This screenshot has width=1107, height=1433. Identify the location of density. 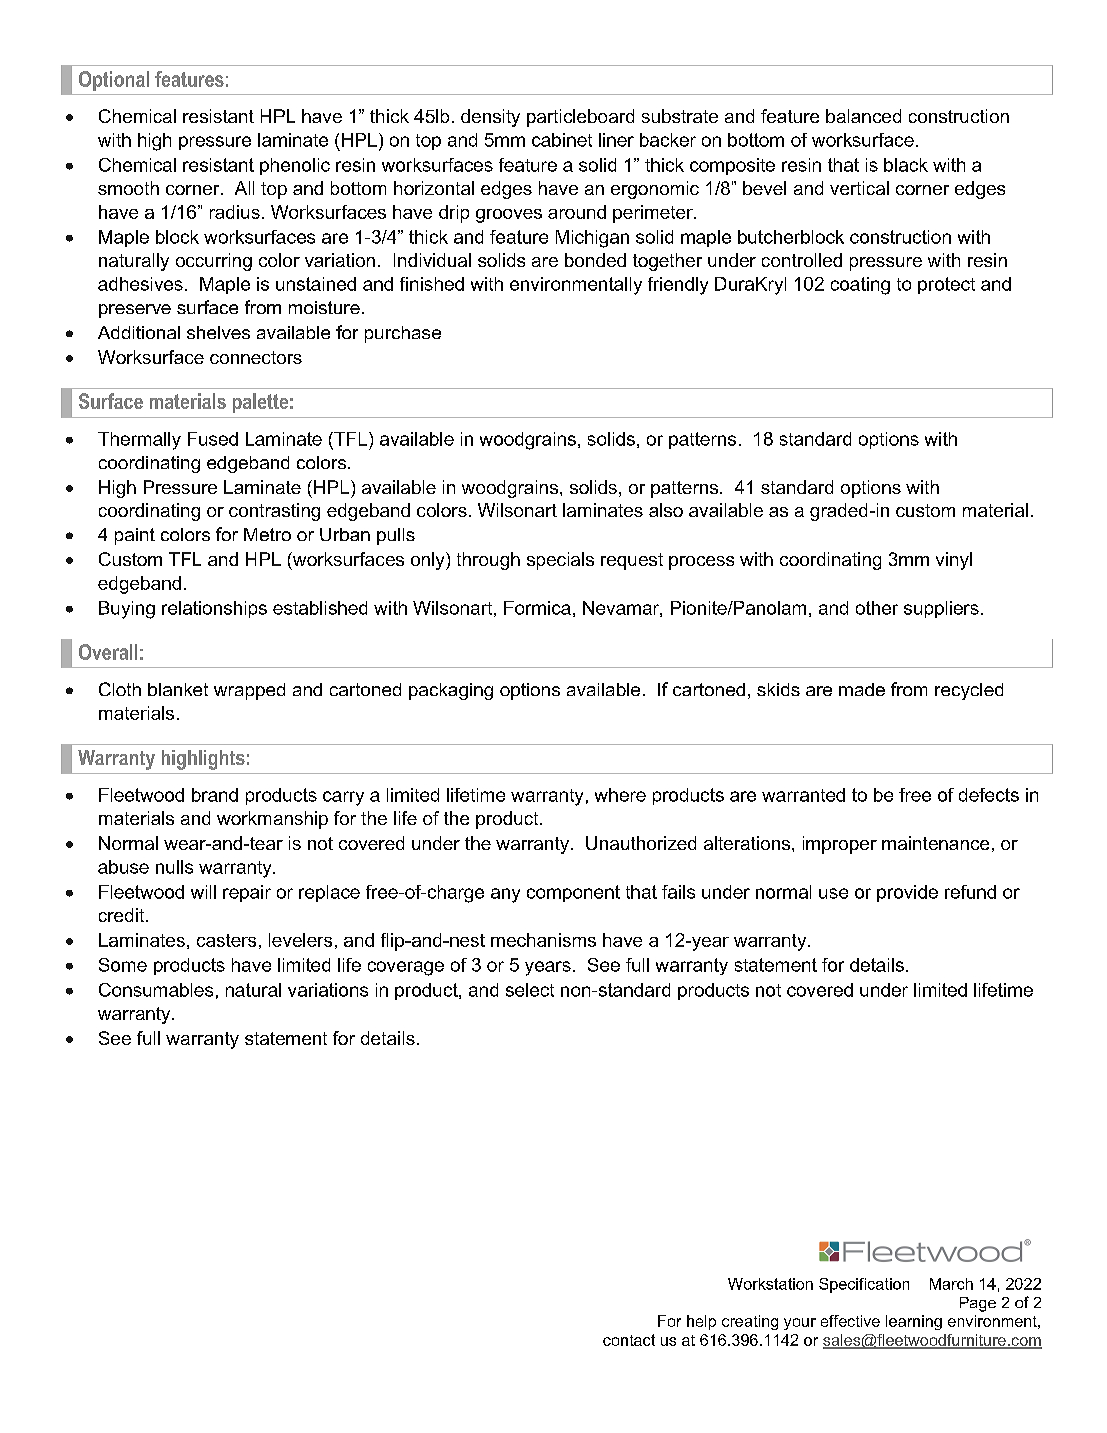
(490, 118).
